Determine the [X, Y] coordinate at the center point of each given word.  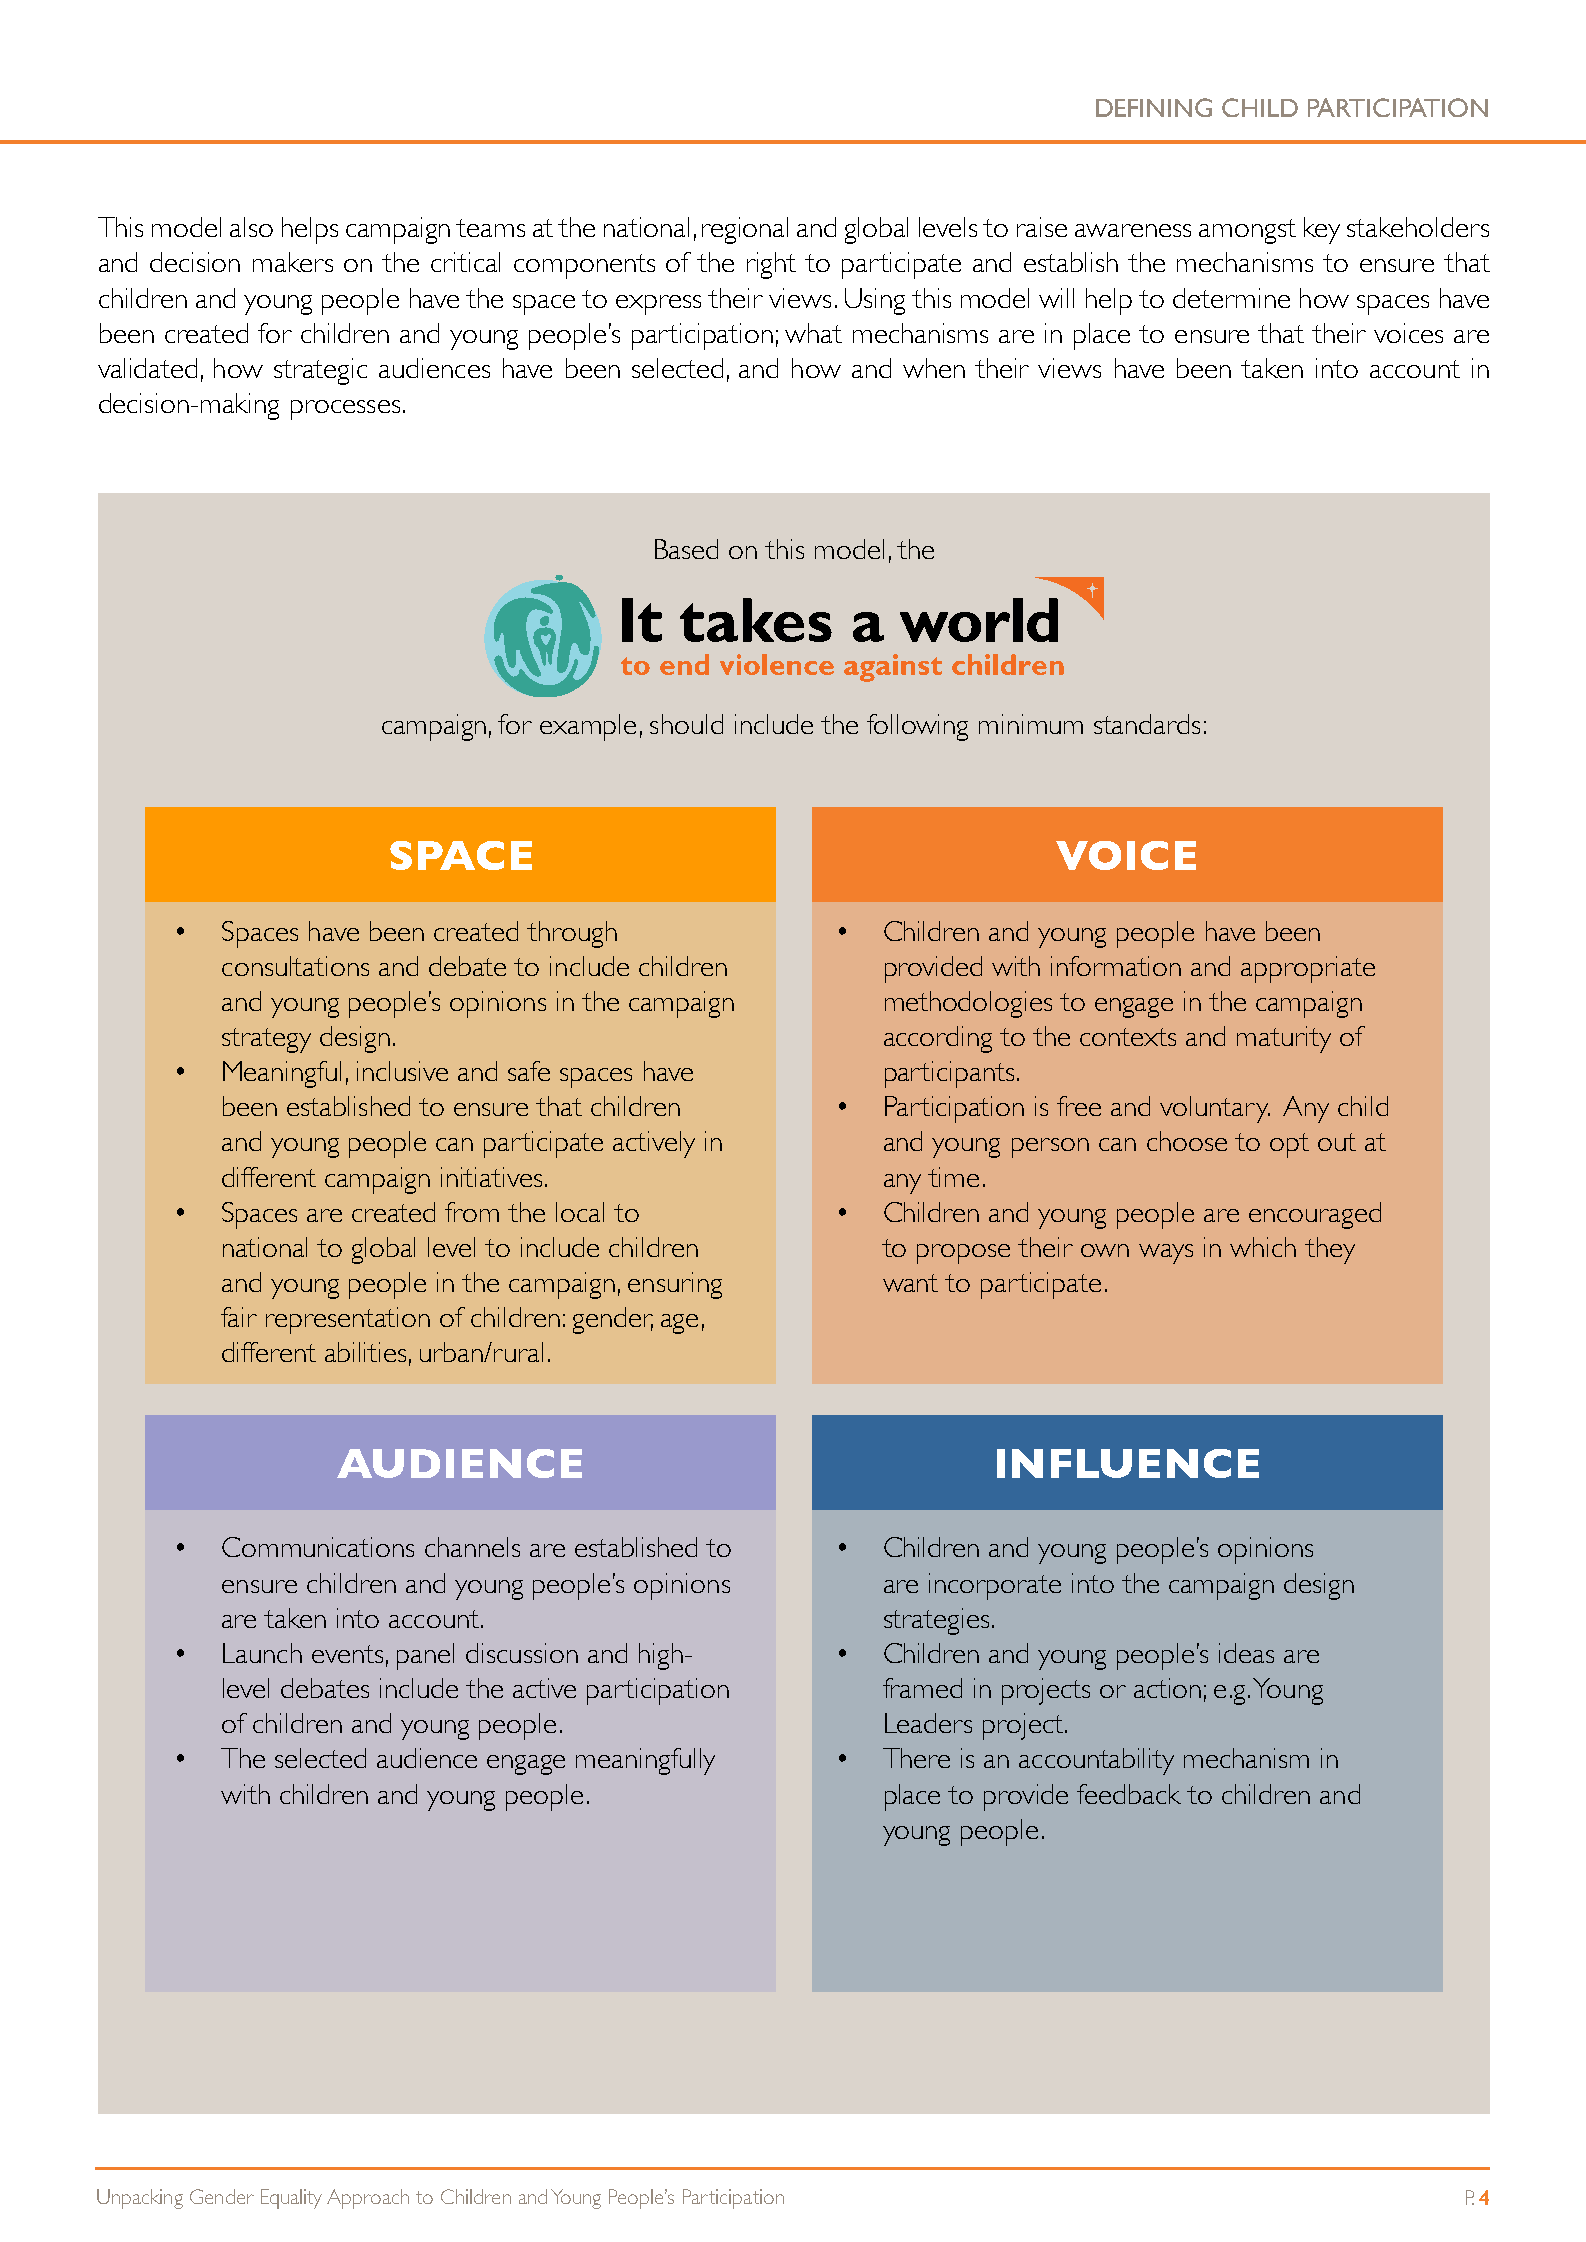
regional [745, 230]
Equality [291, 2199]
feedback [1129, 1794]
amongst [1247, 231]
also [251, 227]
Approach [368, 2199]
